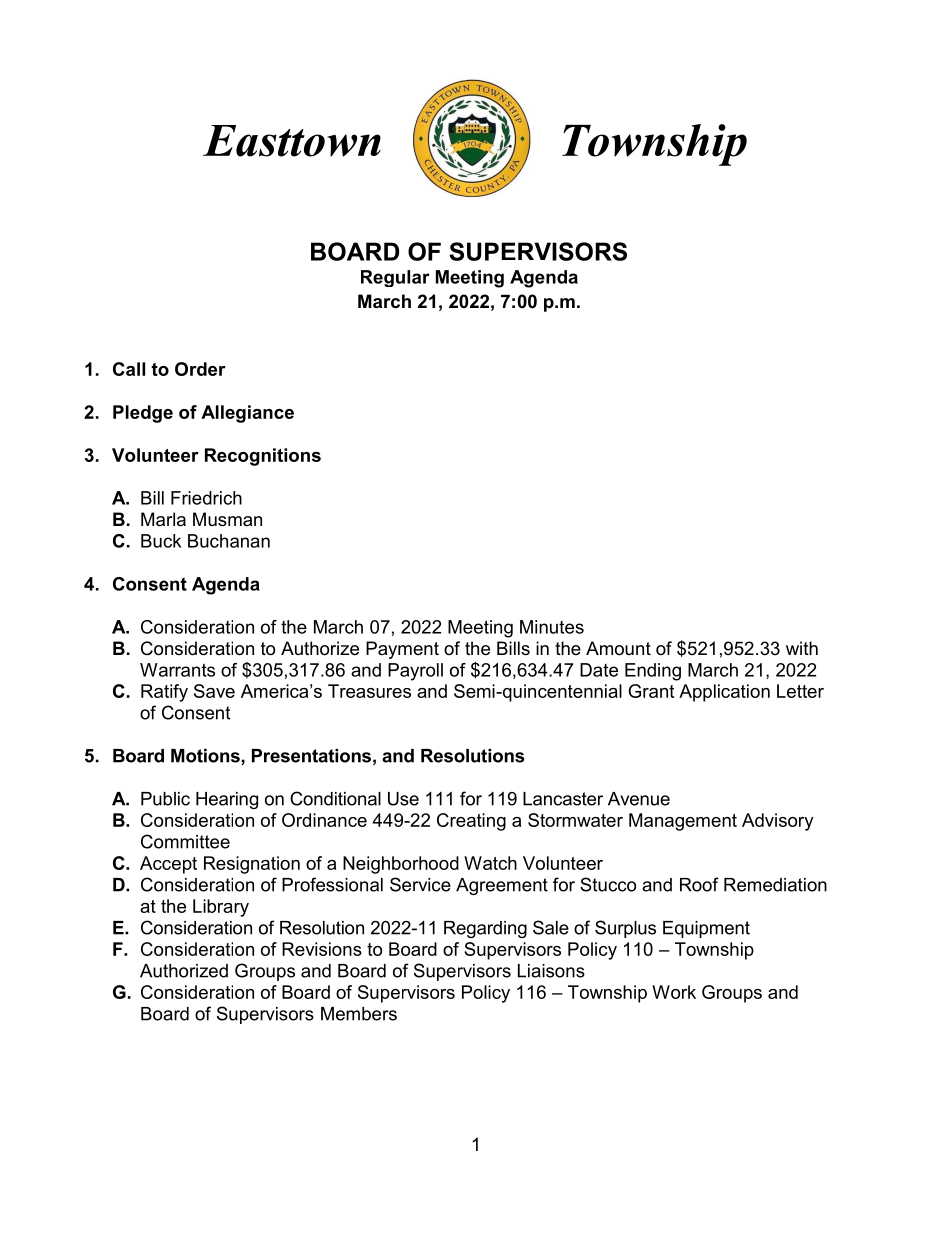 The image size is (952, 1233). I want to click on Regular, so click(395, 278).
